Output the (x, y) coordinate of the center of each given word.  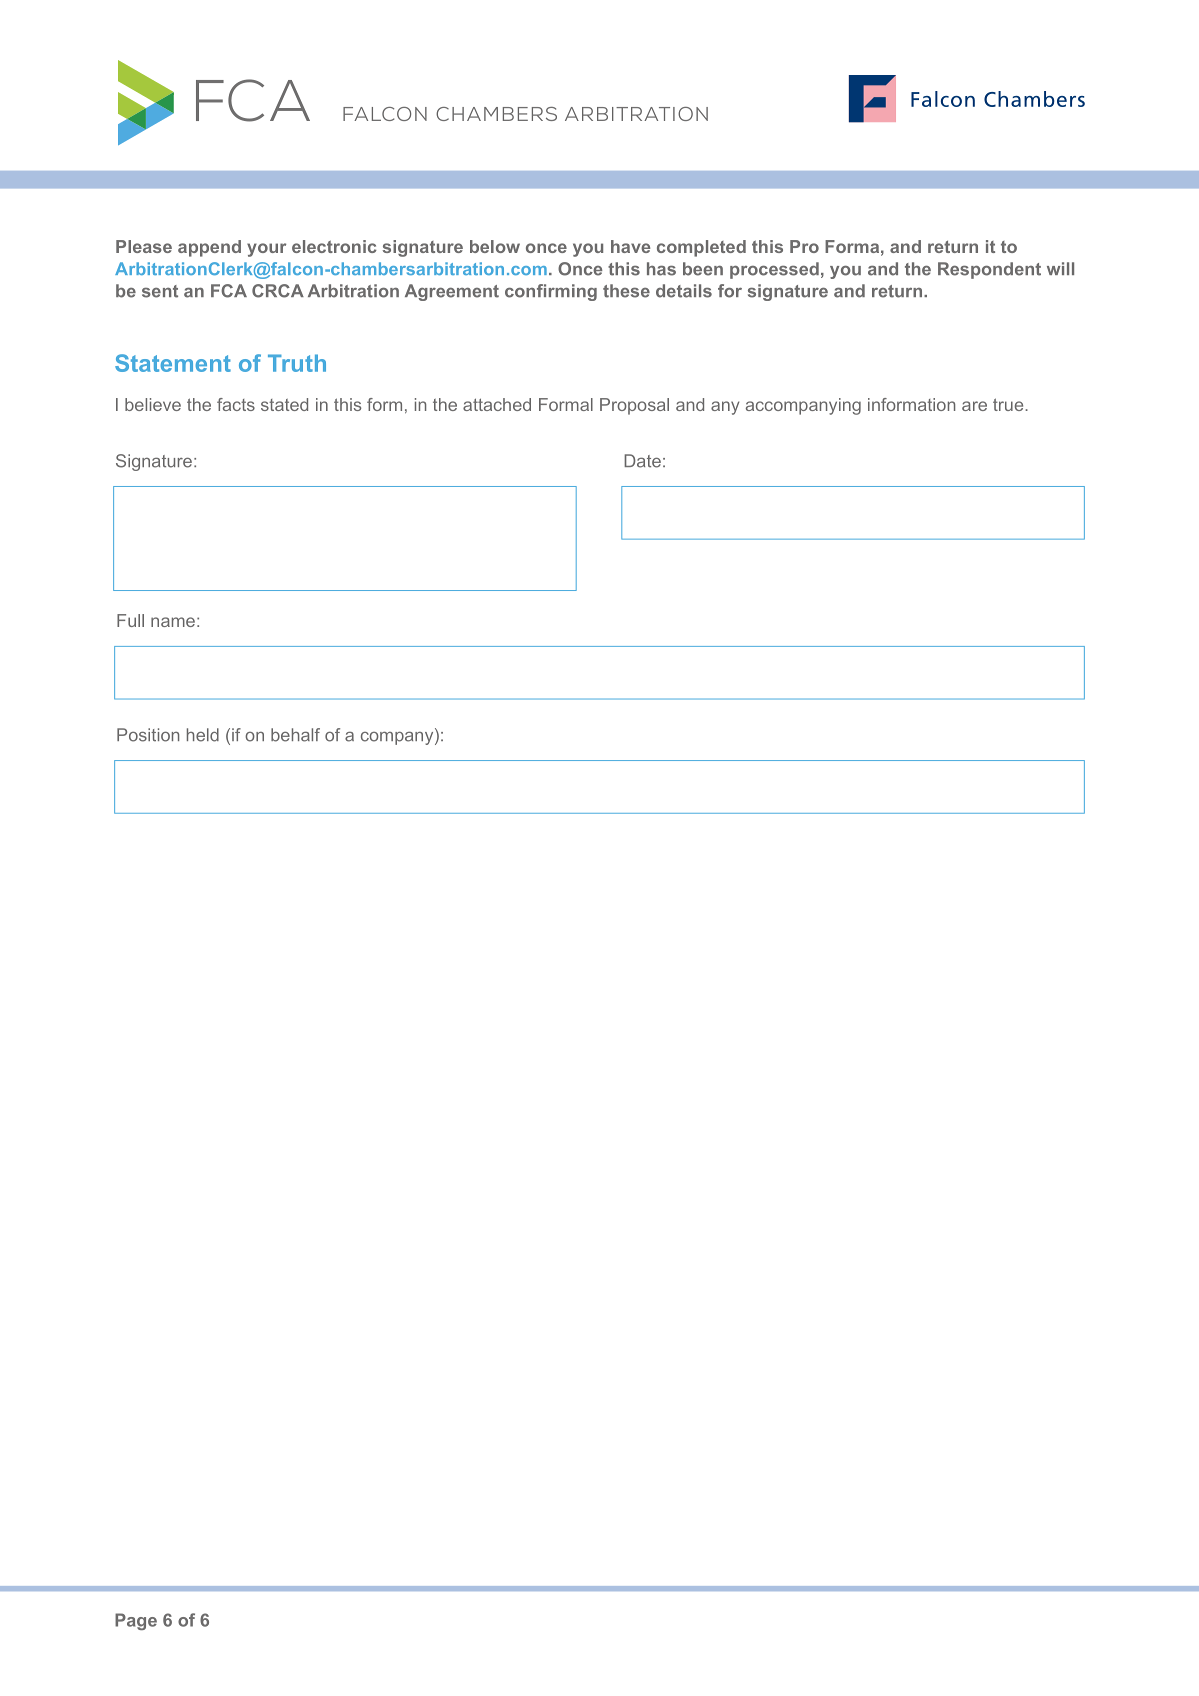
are (974, 406)
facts (236, 404)
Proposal (634, 406)
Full (130, 620)
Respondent (989, 270)
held (203, 735)
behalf (295, 735)
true (1009, 404)
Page (136, 1621)
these (626, 291)
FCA (229, 291)
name (173, 622)
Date (642, 461)
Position (148, 735)
